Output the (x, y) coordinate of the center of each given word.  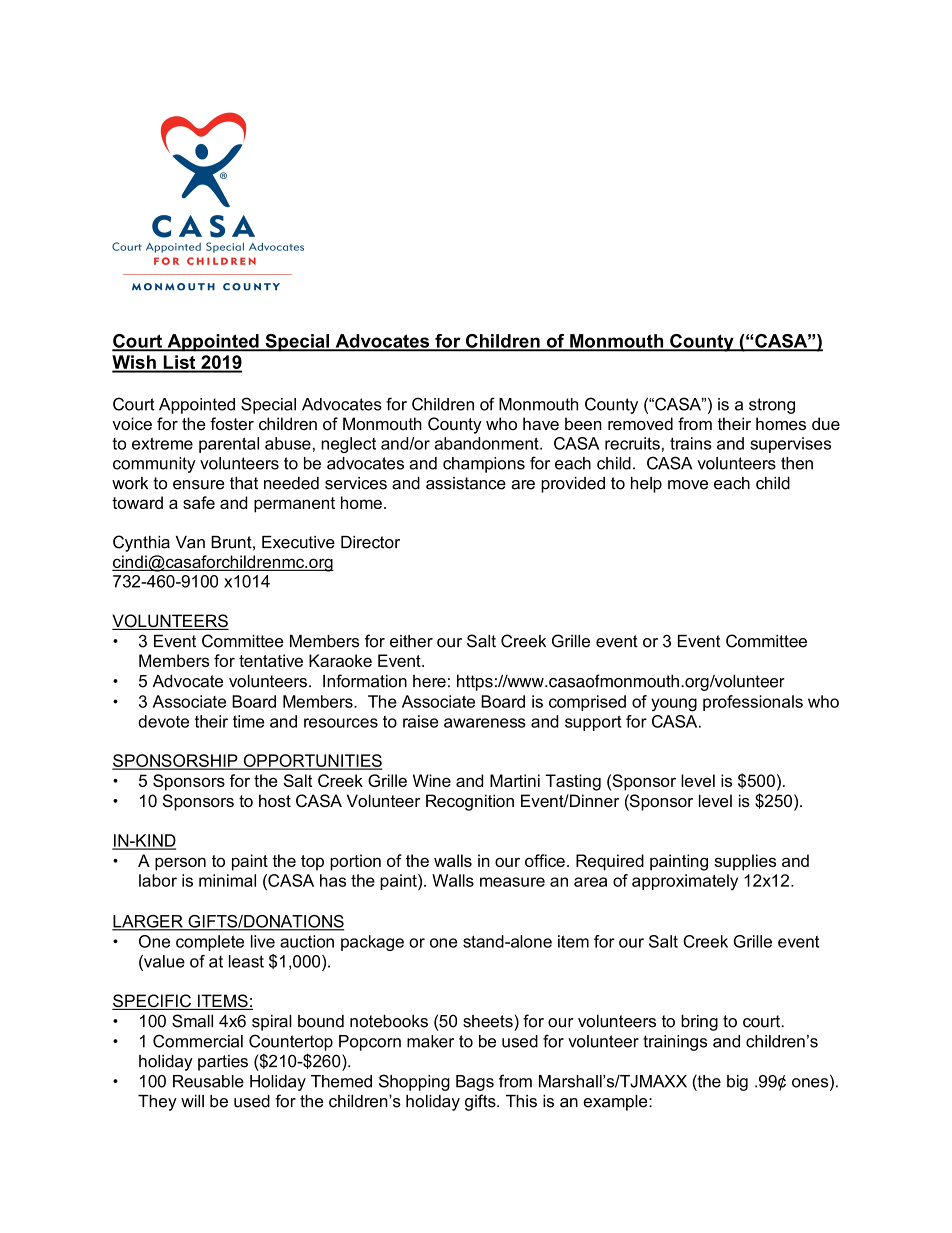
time (248, 721)
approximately (685, 882)
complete (210, 943)
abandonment (487, 443)
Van (190, 542)
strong (772, 406)
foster (232, 423)
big (737, 1083)
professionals (753, 703)
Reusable (208, 1081)
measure (512, 882)
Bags (475, 1083)
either (411, 641)
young (674, 705)
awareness (485, 723)
